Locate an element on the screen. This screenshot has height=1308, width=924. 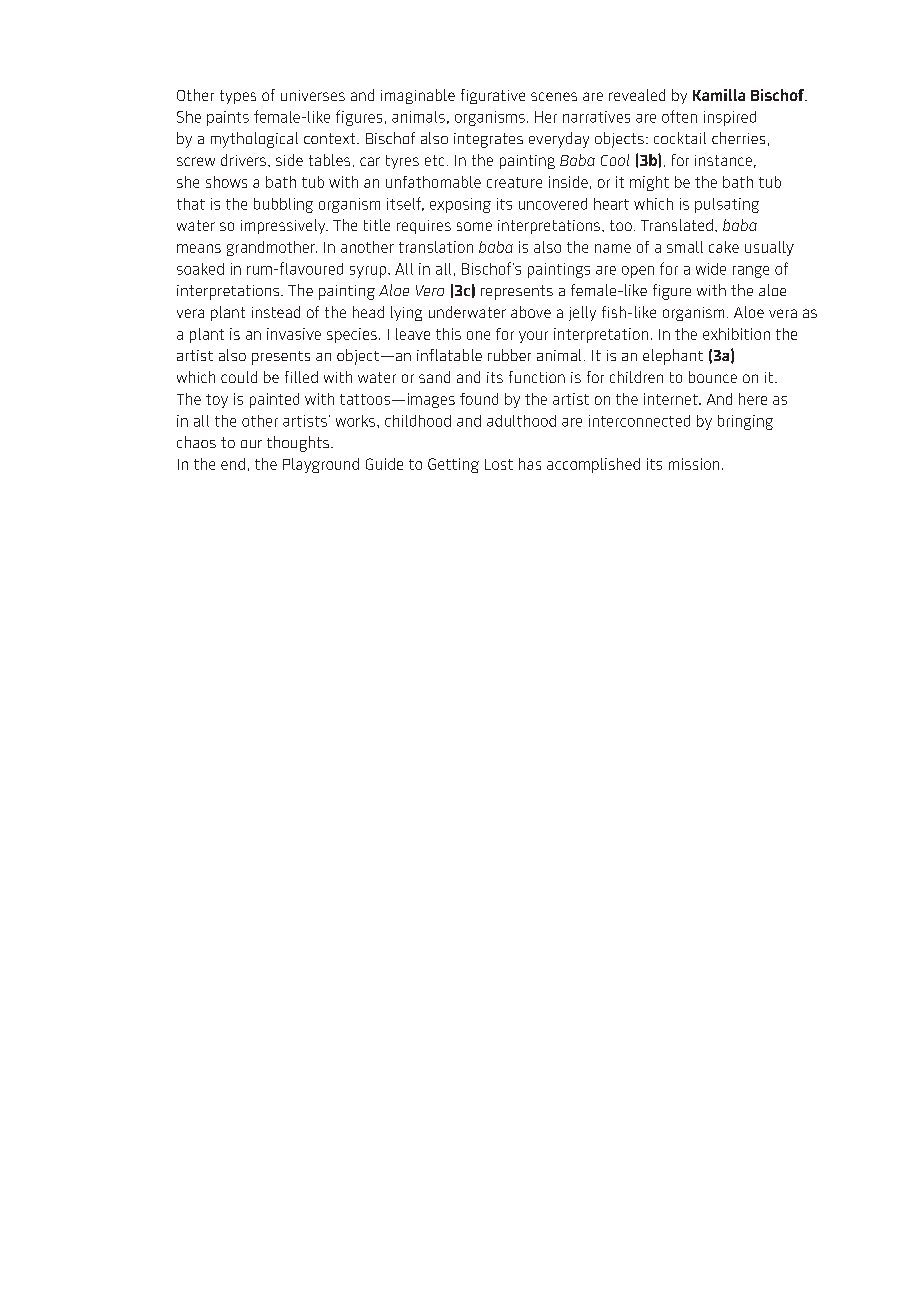
end is located at coordinates (233, 464).
